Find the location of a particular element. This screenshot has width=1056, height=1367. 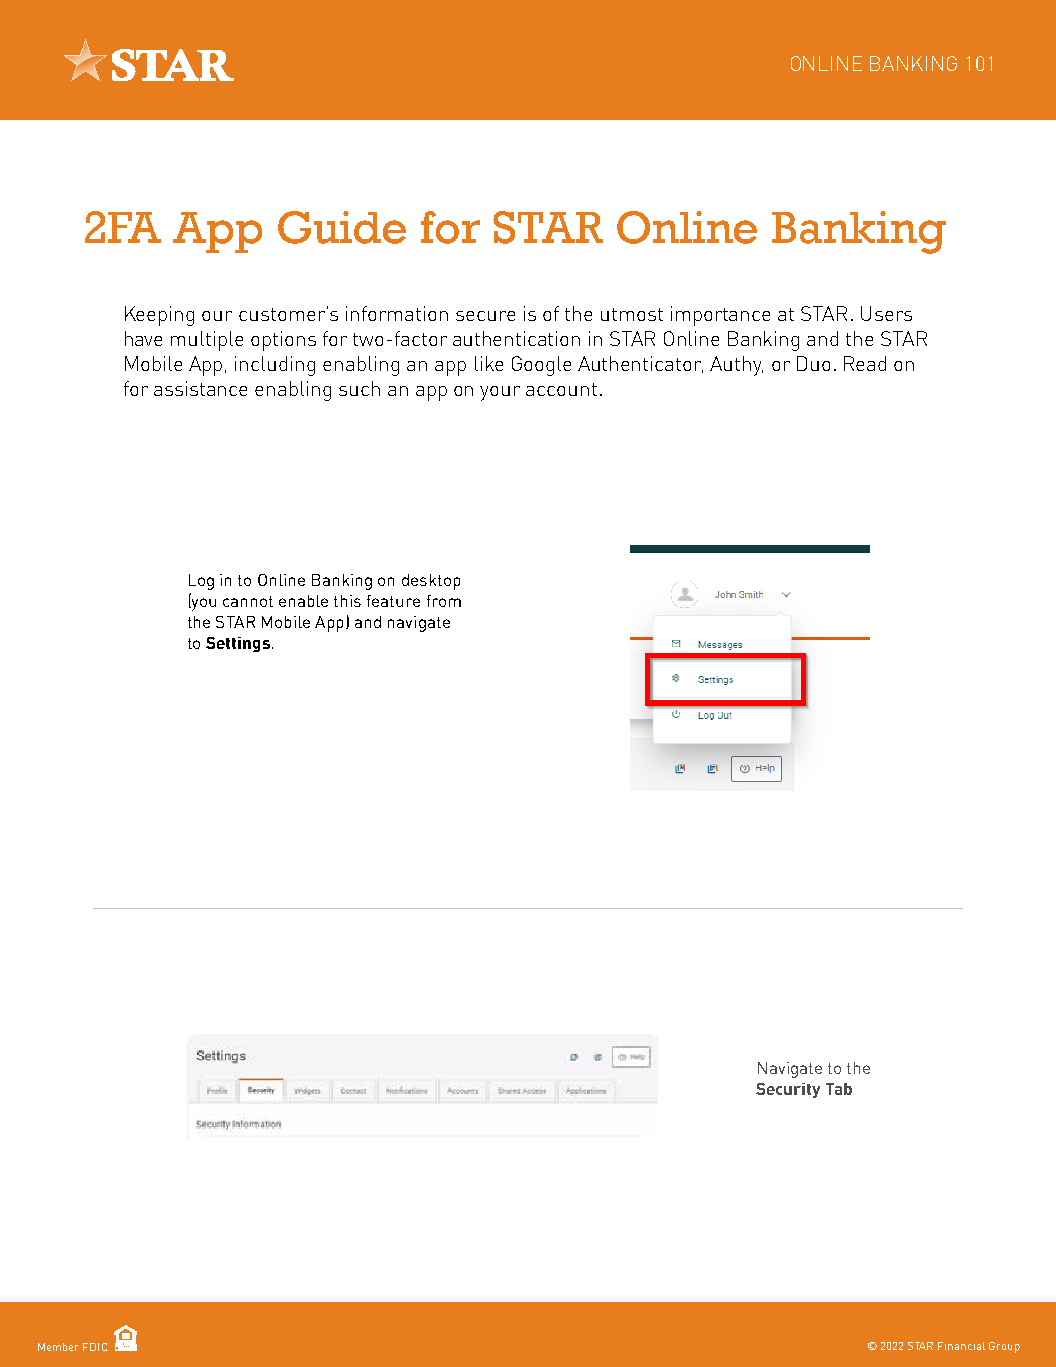

secure is located at coordinates (485, 316).
